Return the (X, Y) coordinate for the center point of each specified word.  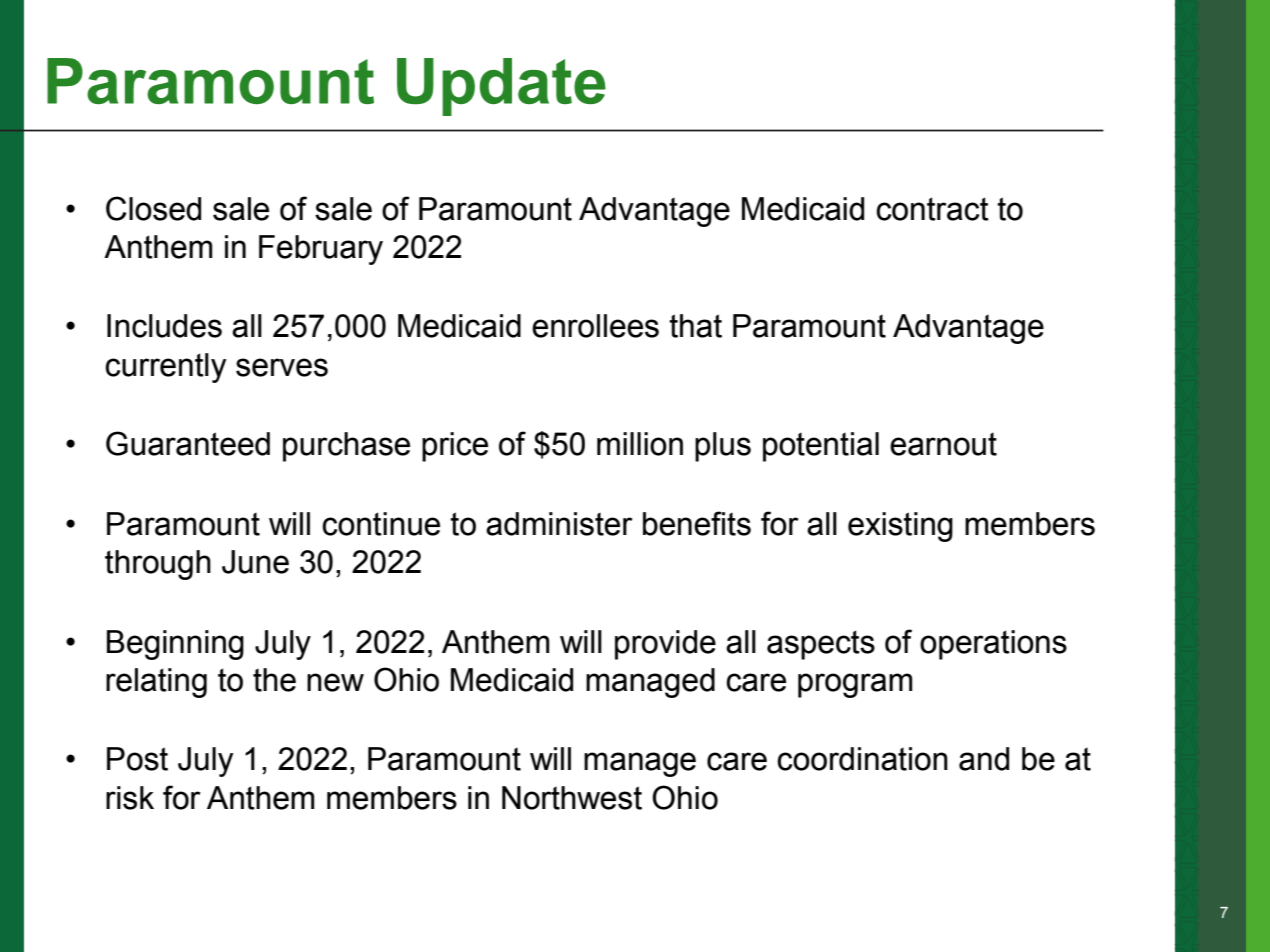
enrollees (595, 326)
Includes (164, 326)
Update (501, 87)
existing (900, 527)
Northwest (572, 798)
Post (137, 759)
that (695, 326)
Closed (153, 208)
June (255, 562)
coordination (862, 759)
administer (559, 524)
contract (932, 209)
